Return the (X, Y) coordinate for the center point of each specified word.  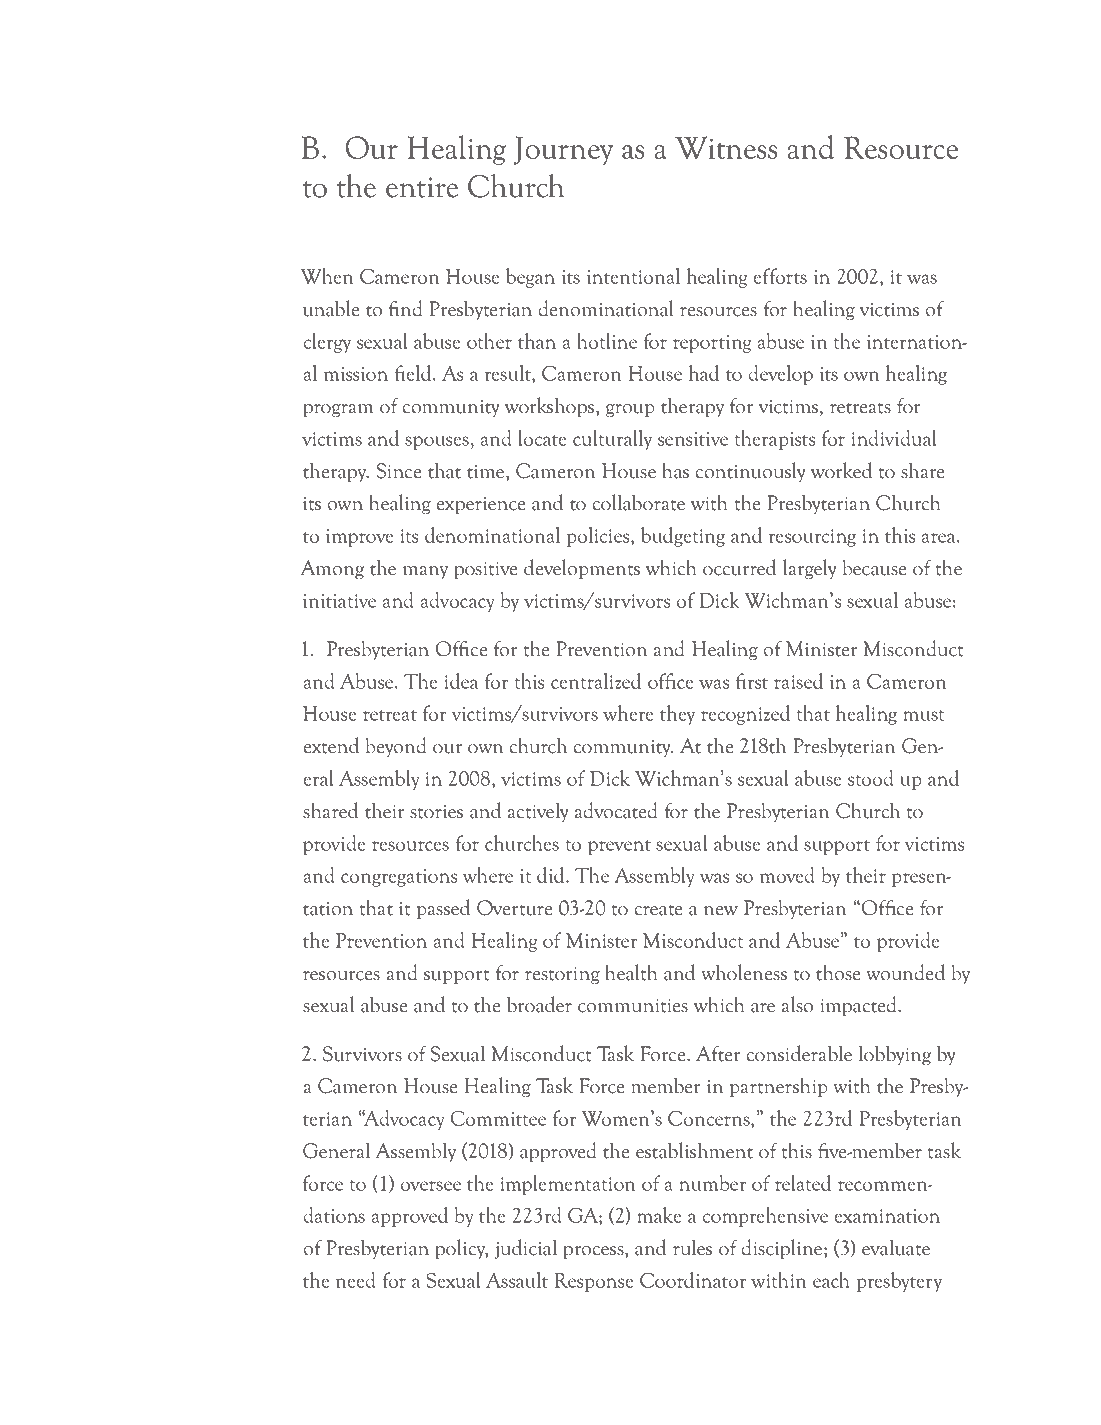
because (874, 567)
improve (360, 538)
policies (599, 537)
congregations (399, 878)
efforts (780, 276)
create (659, 910)
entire (422, 187)
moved (787, 875)
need (355, 1280)
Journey (563, 150)
